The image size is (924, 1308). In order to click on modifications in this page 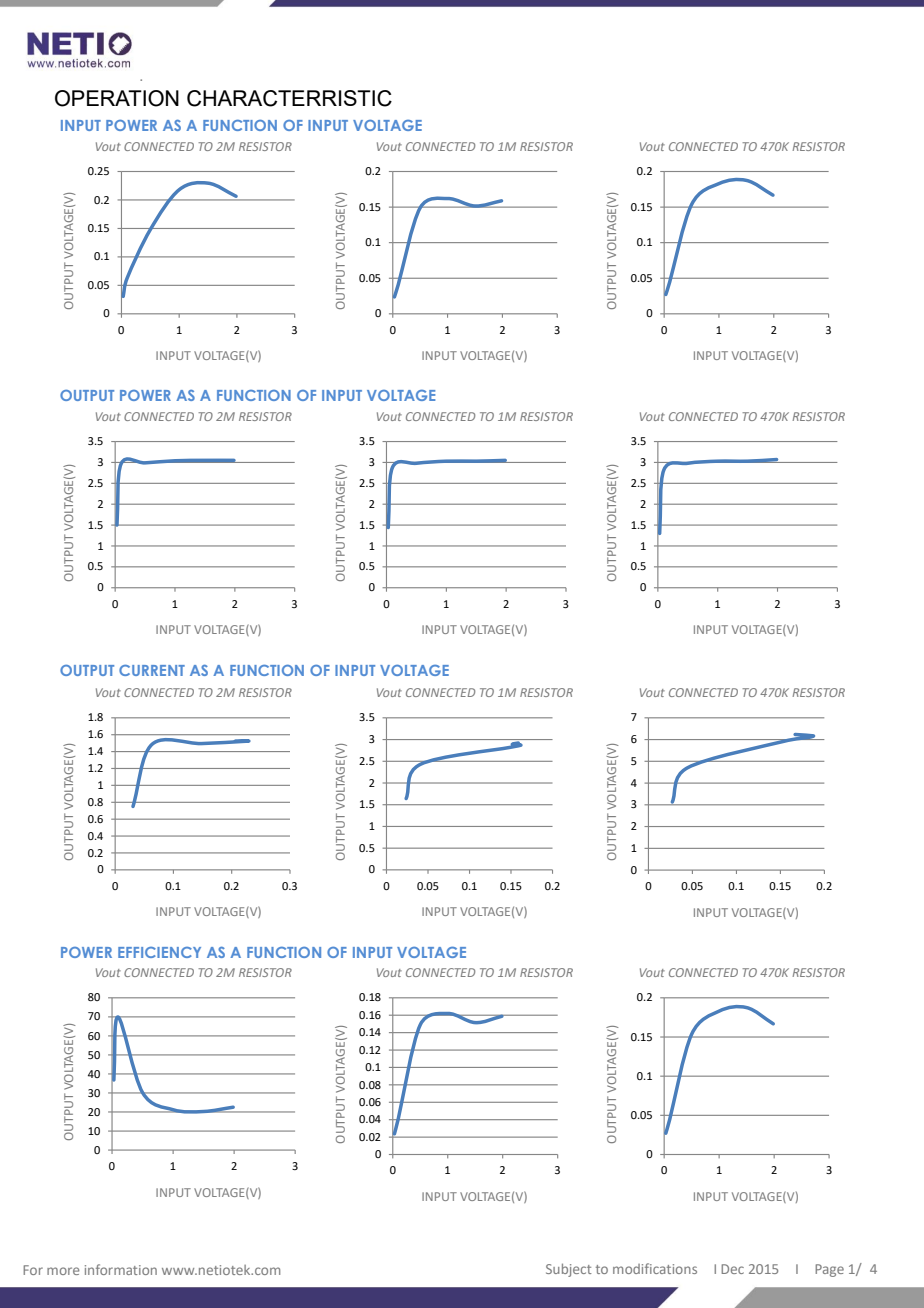, I will do `click(655, 1268)`.
